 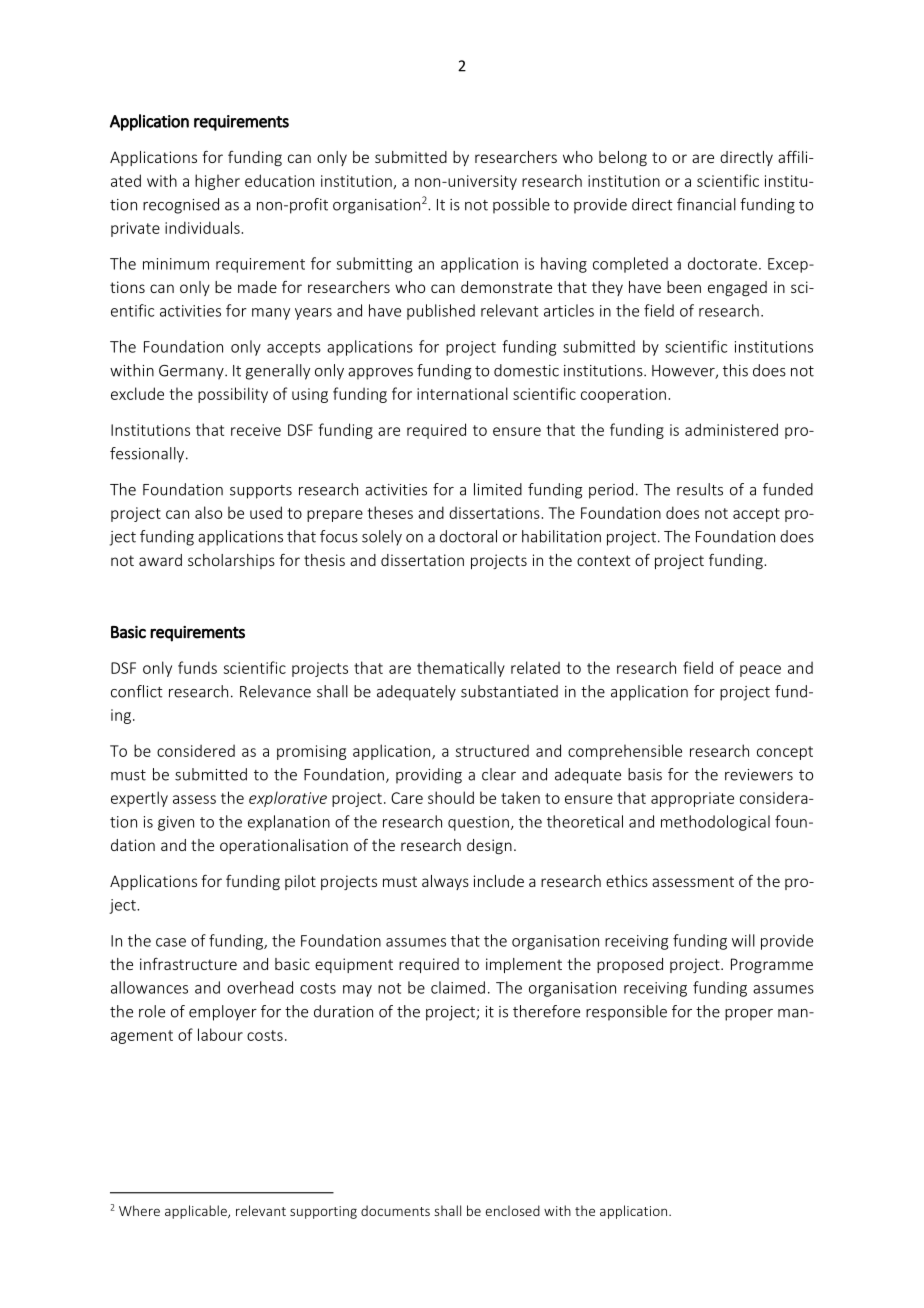 What do you see at coordinates (489, 846) in the screenshot?
I see `design` at bounding box center [489, 846].
